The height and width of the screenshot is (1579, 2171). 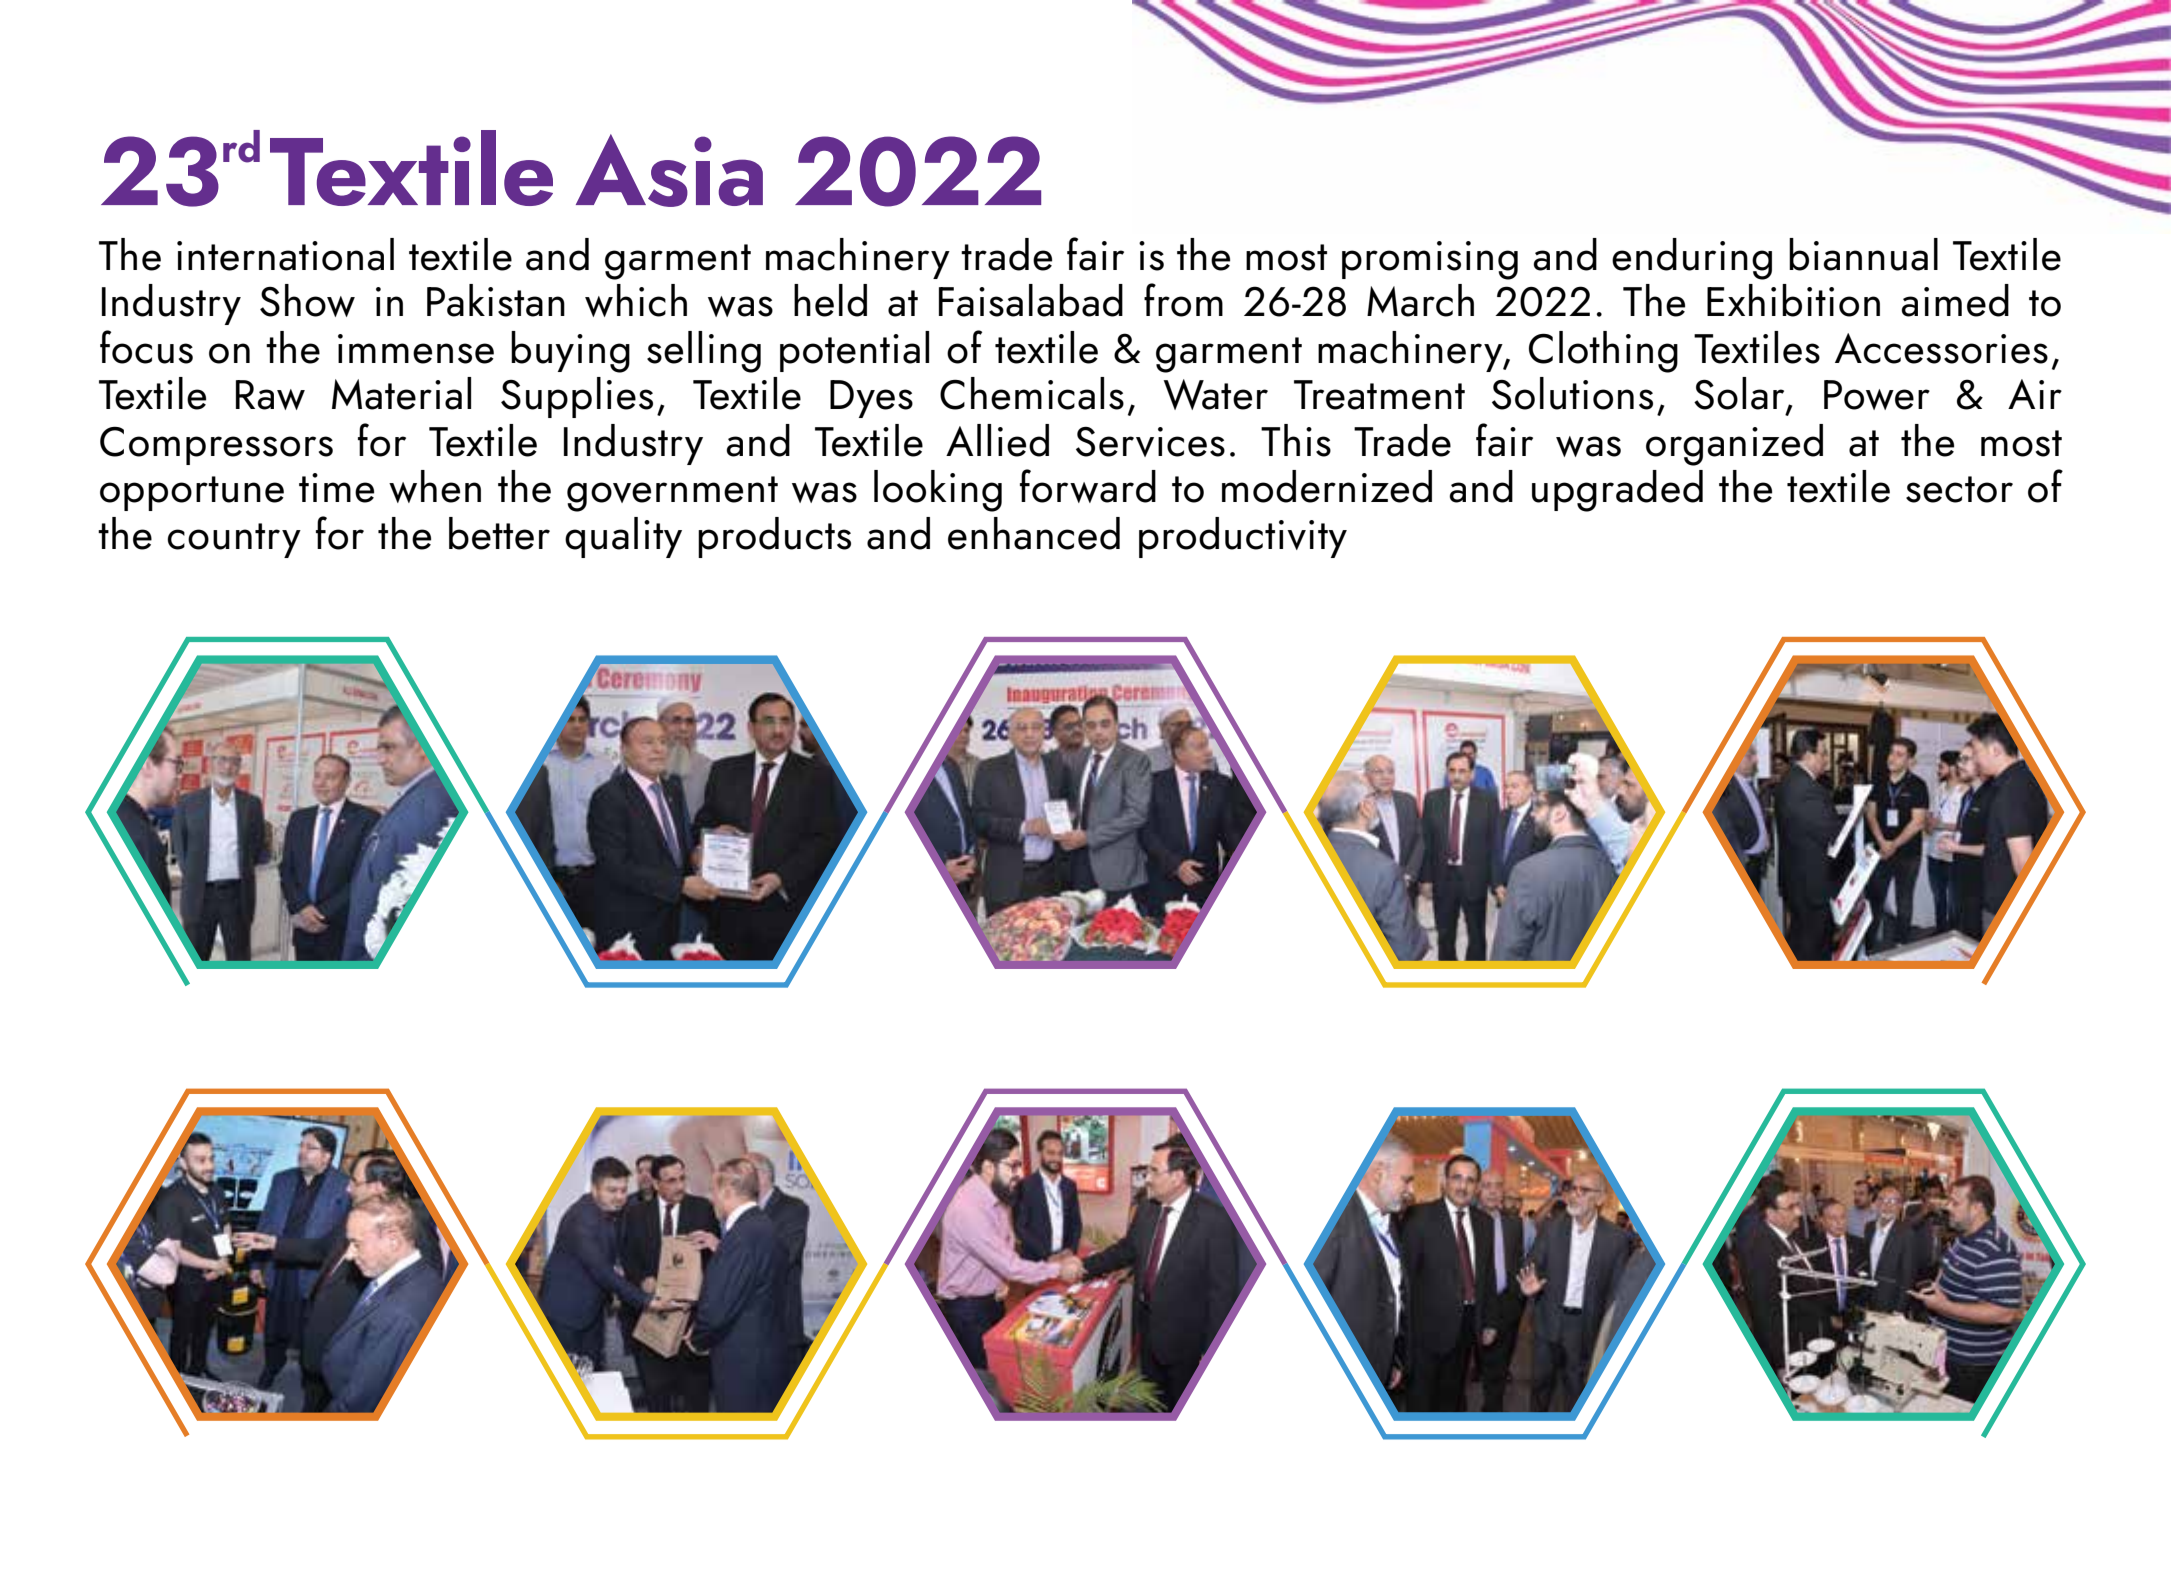 What do you see at coordinates (1692, 259) in the screenshot?
I see `enduring` at bounding box center [1692, 259].
